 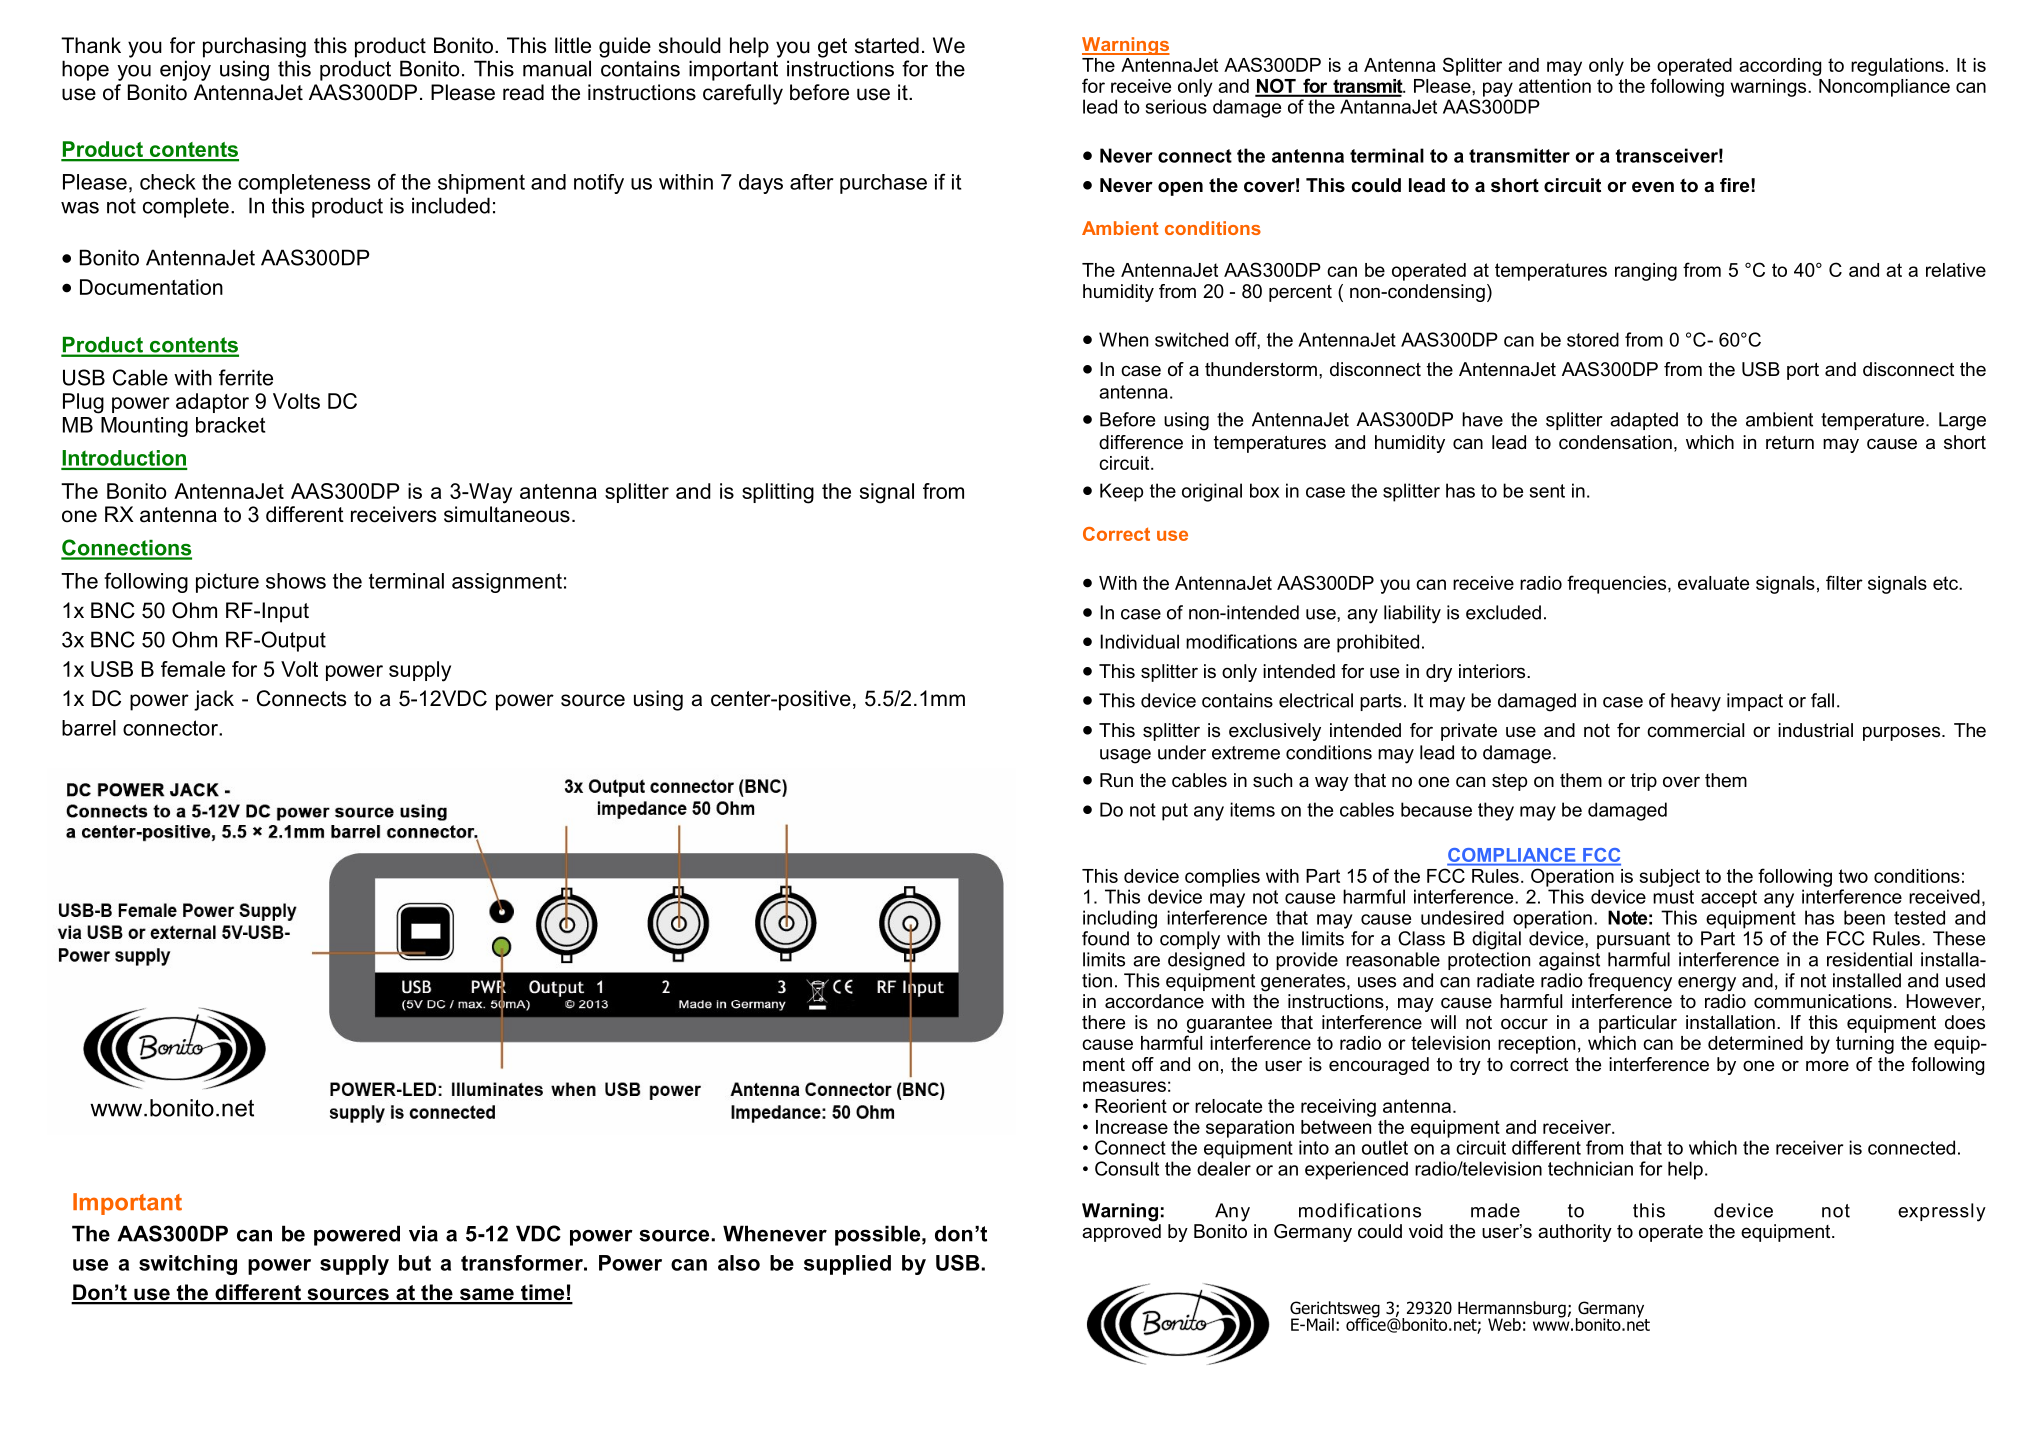 What do you see at coordinates (1575, 1233) in the image?
I see `authority` at bounding box center [1575, 1233].
